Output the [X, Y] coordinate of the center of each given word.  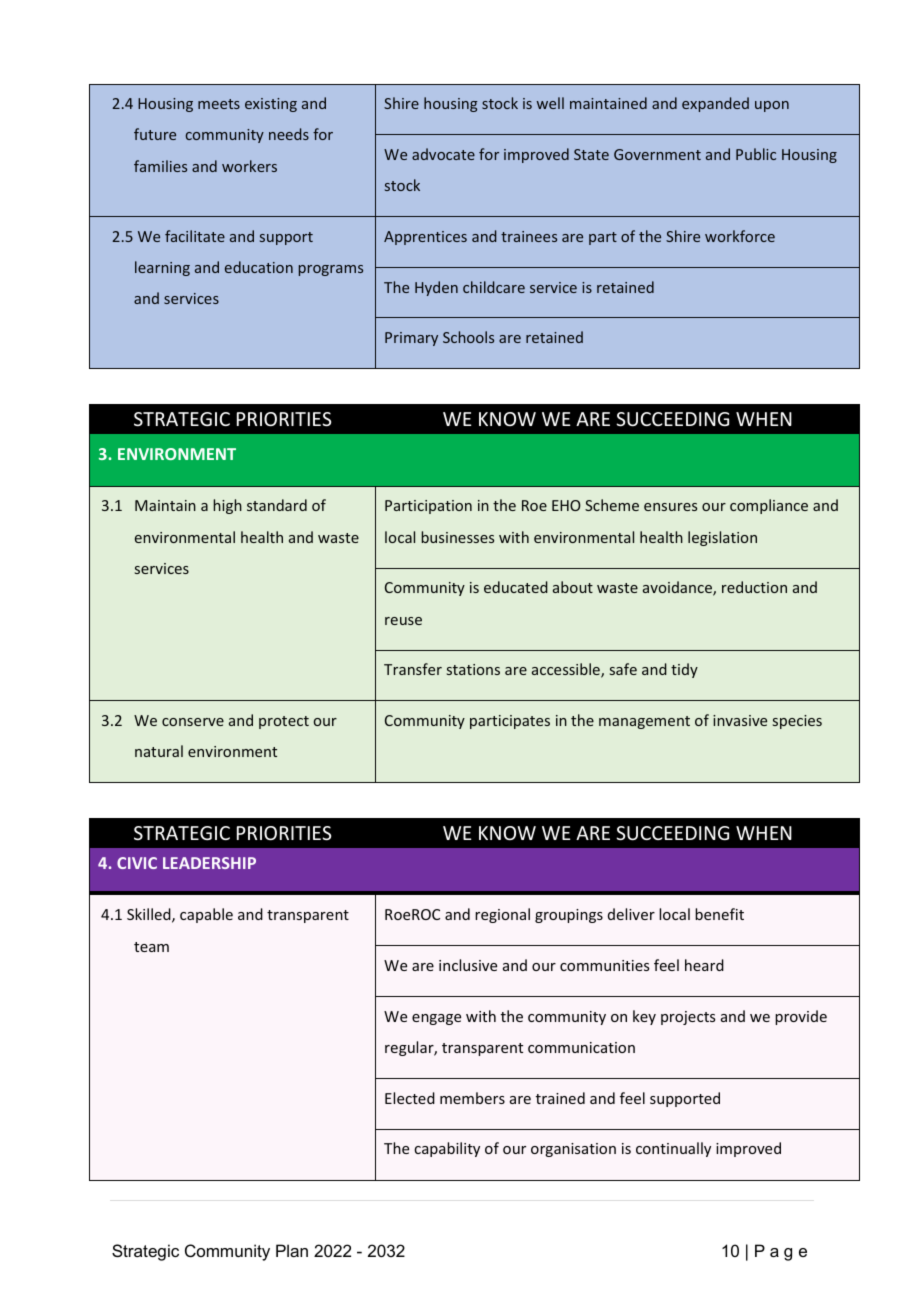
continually [673, 1149]
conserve [193, 722]
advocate [443, 154]
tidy [684, 670]
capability [447, 1149]
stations [473, 669]
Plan [292, 1250]
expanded [715, 104]
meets [219, 104]
